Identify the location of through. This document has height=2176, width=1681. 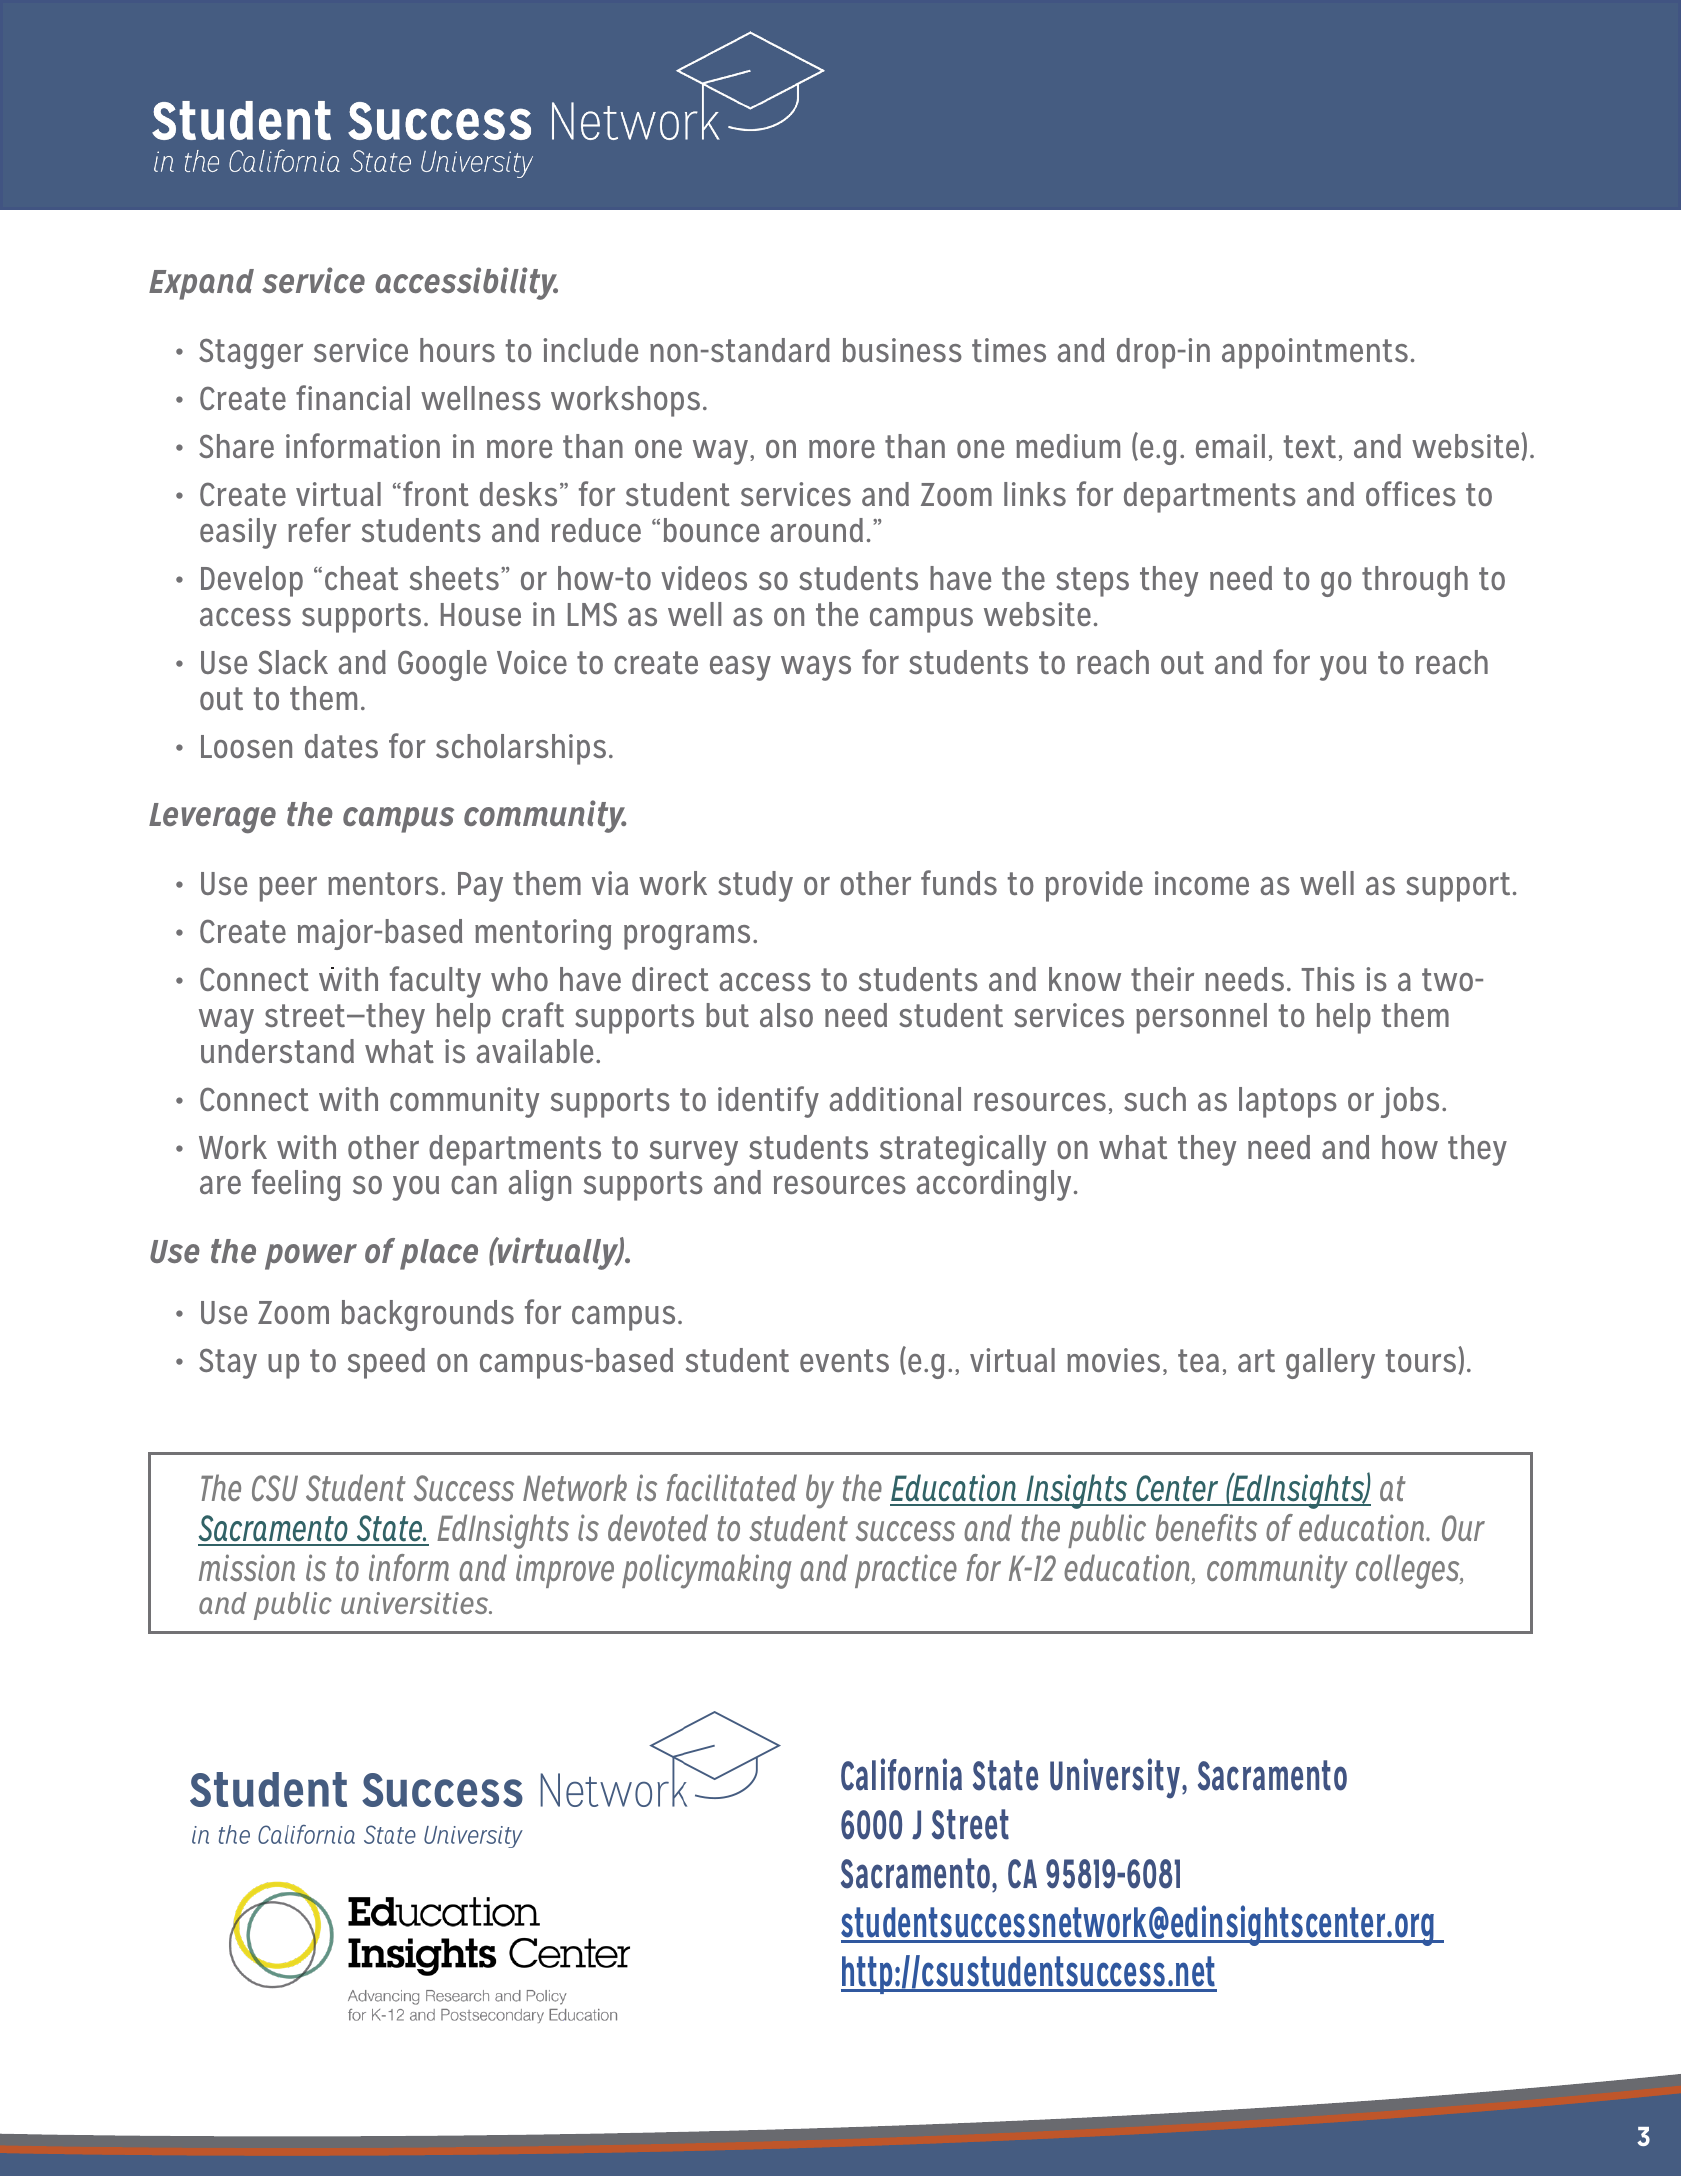
(1415, 581).
